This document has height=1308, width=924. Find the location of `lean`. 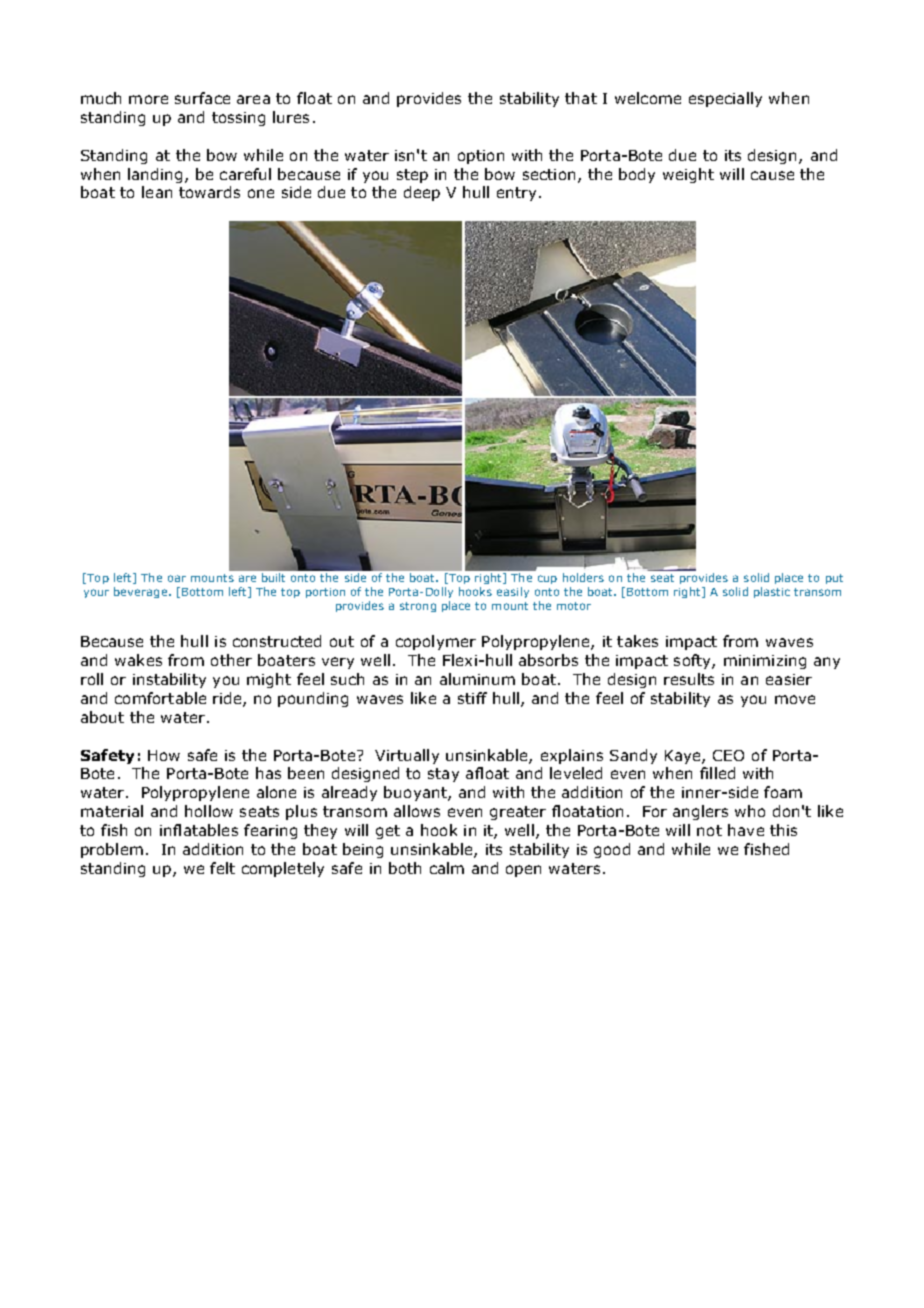

lean is located at coordinates (157, 192).
